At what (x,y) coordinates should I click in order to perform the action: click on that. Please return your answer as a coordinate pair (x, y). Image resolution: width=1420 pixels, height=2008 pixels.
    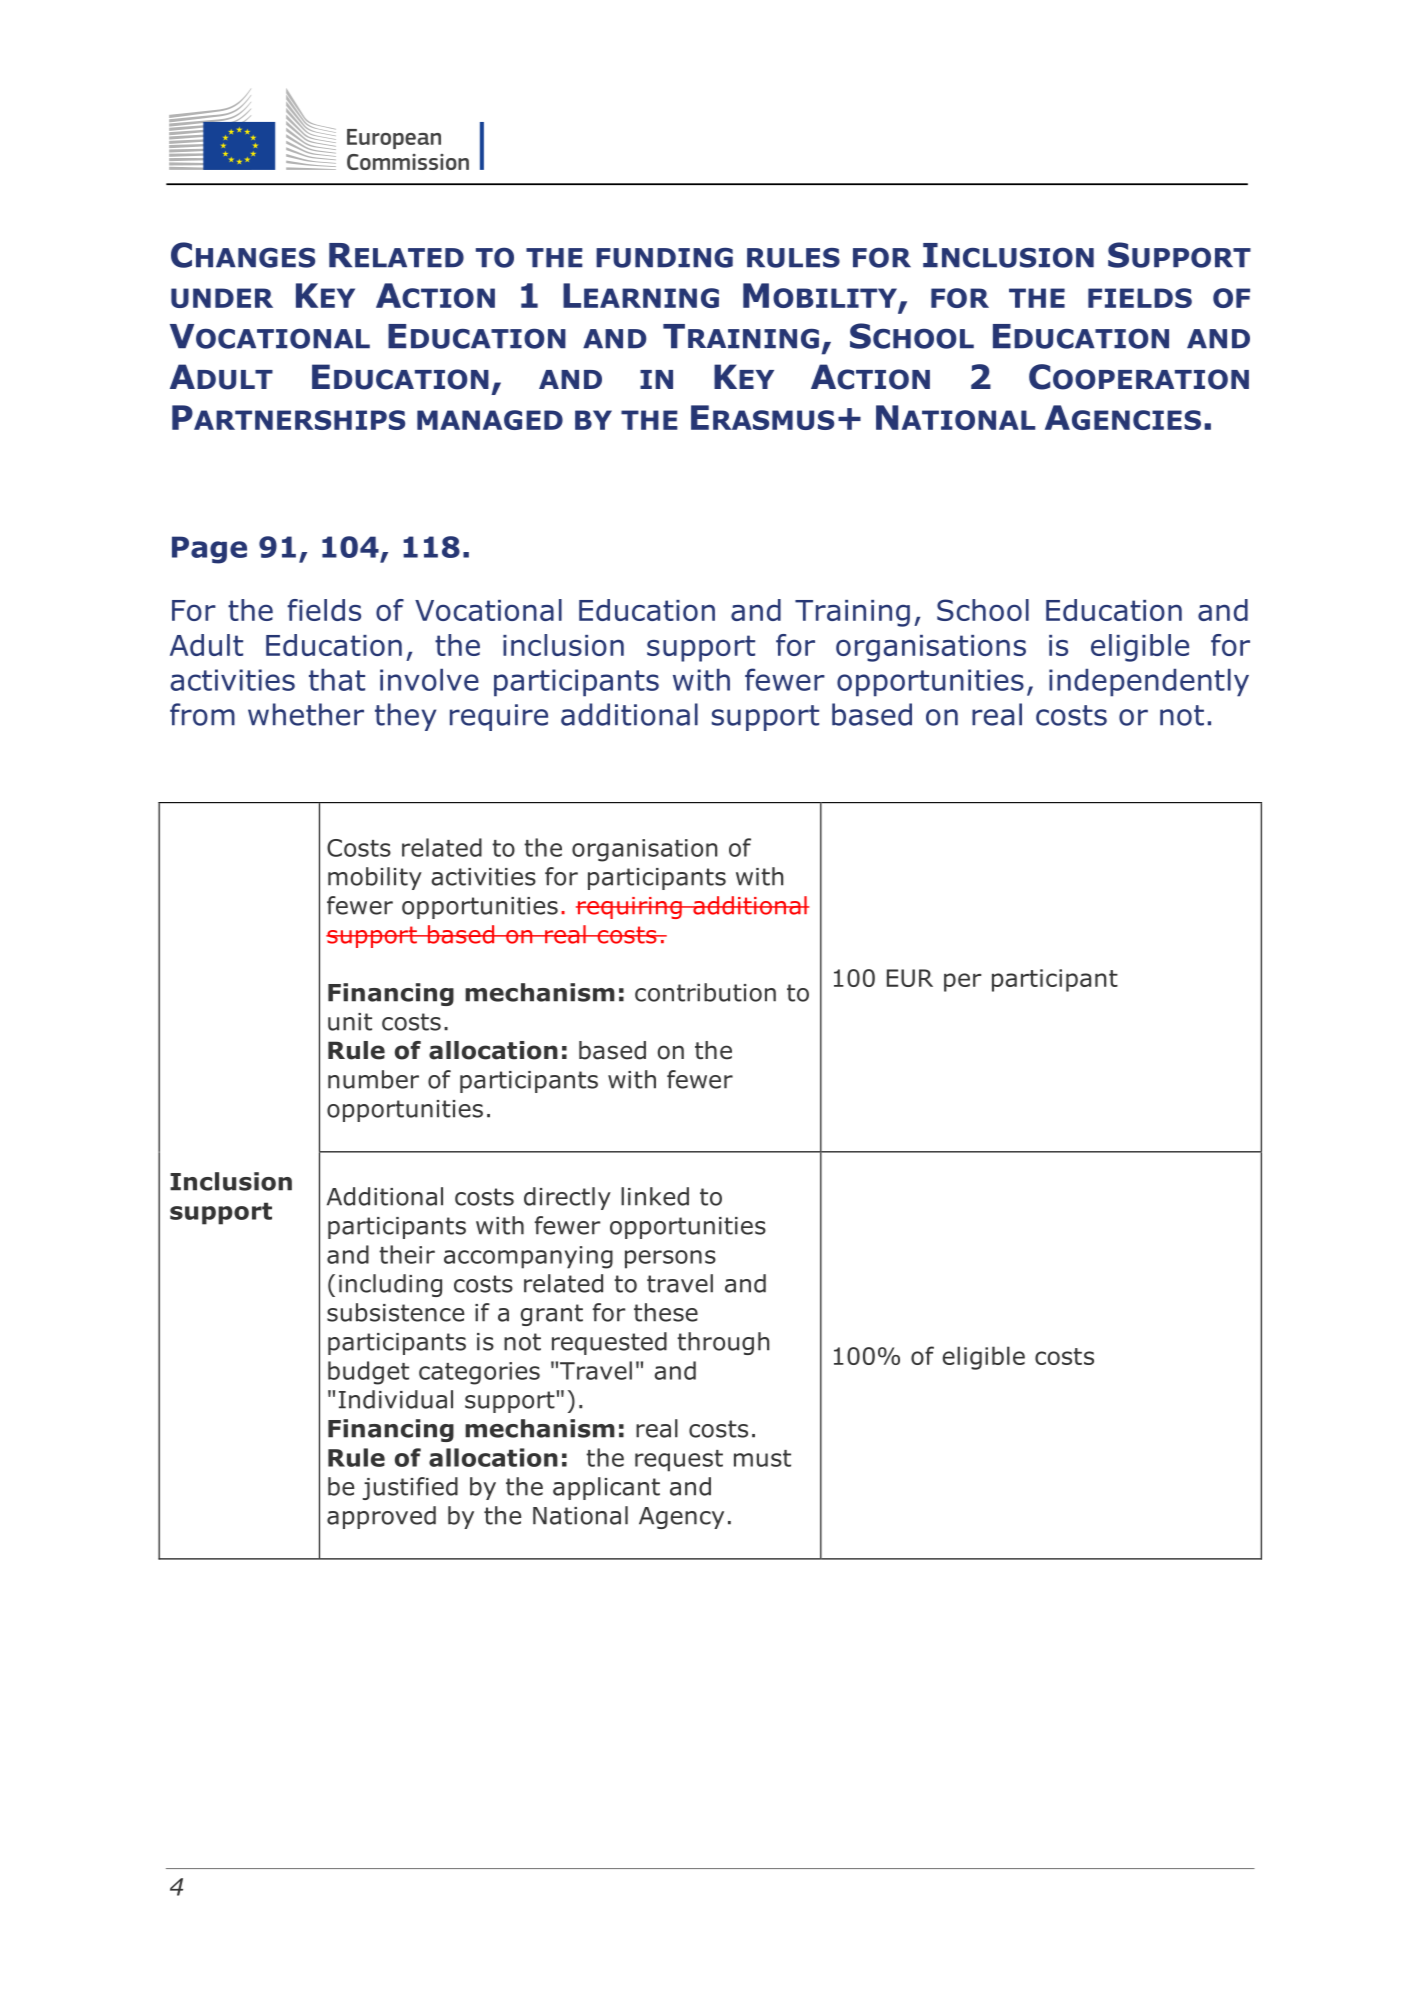
    Looking at the image, I should click on (337, 680).
